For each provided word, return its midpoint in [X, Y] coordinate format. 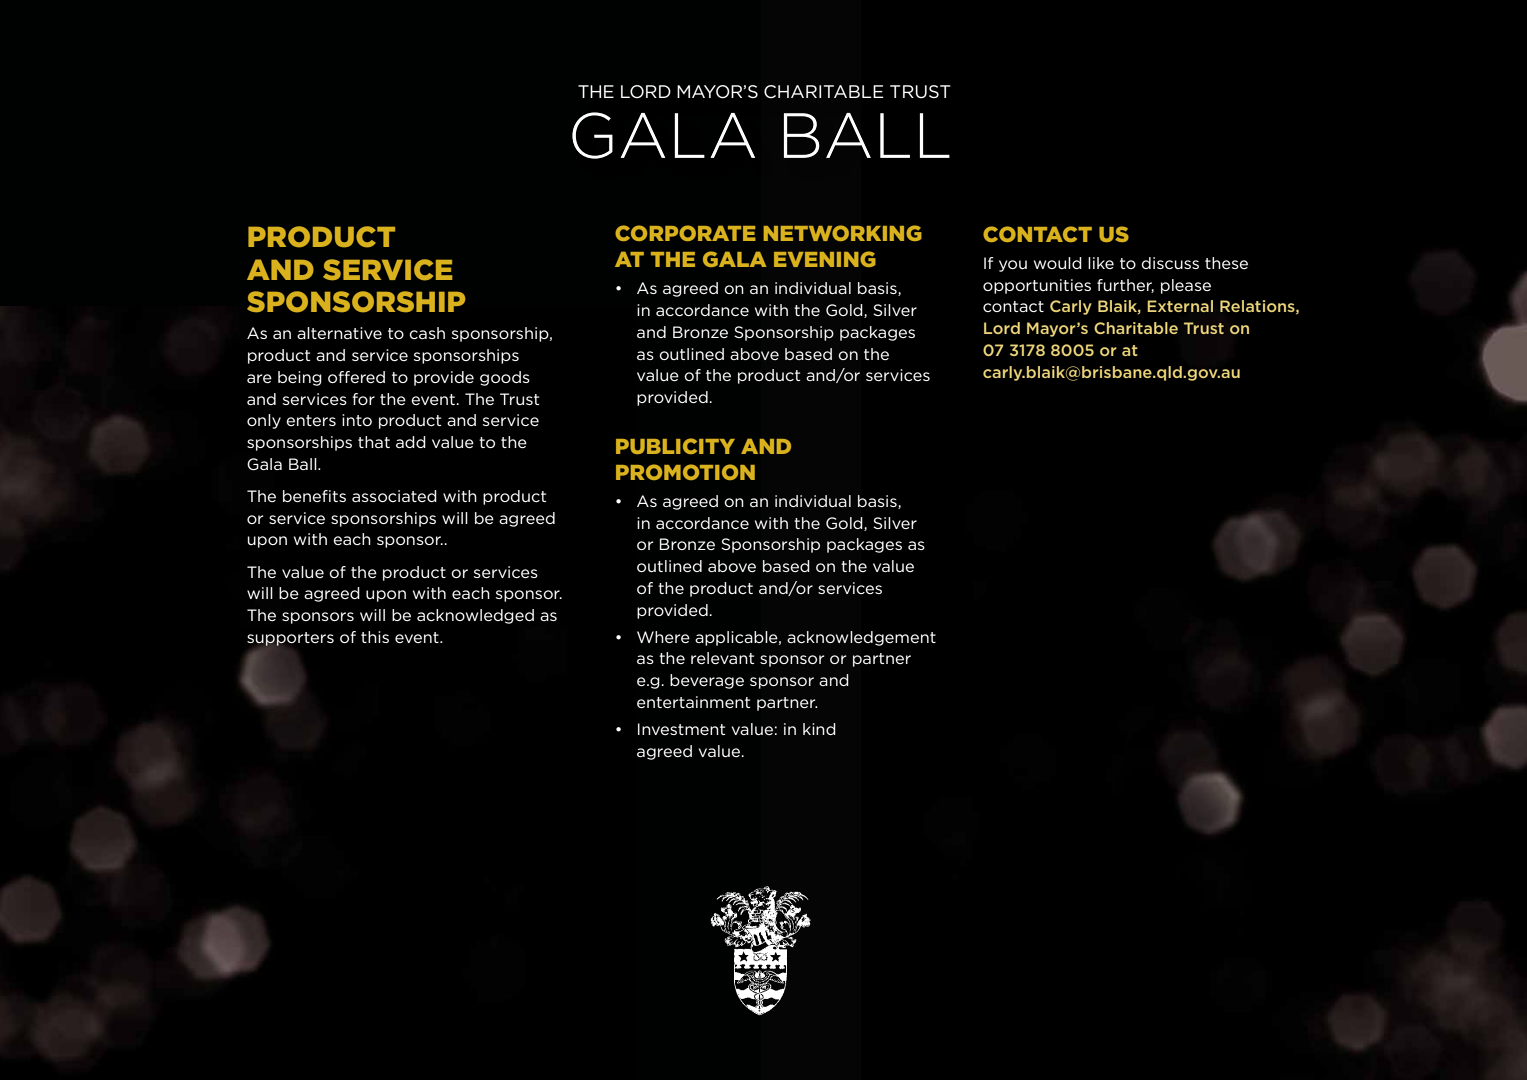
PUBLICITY [675, 446]
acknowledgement [861, 638]
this [375, 637]
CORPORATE [685, 233]
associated [394, 496]
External [1180, 306]
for [363, 399]
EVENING [825, 259]
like [1101, 263]
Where [663, 637]
